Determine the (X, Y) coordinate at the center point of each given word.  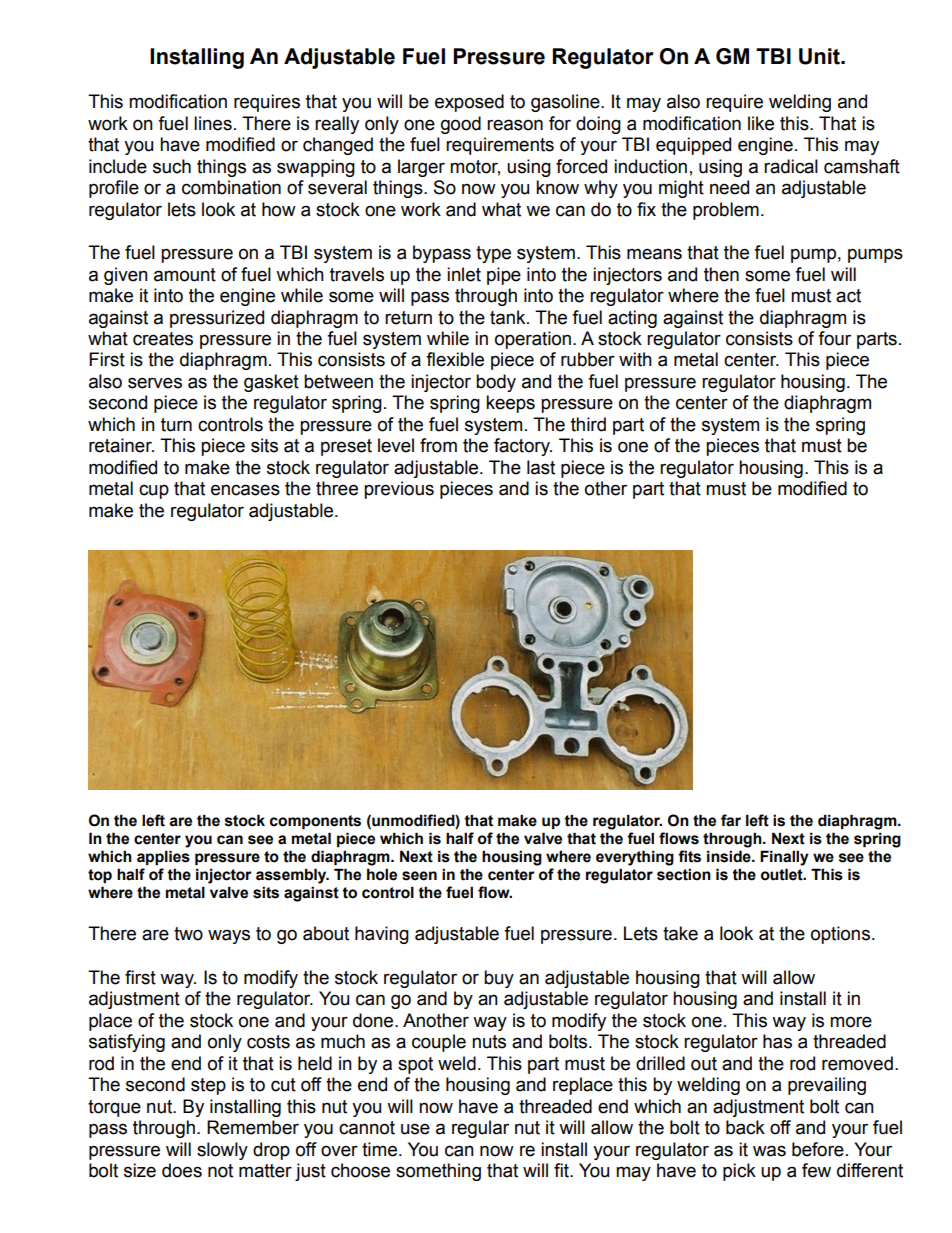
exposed (469, 103)
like (761, 123)
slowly (222, 1151)
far (731, 820)
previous (399, 490)
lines (213, 123)
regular (480, 1129)
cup (154, 491)
